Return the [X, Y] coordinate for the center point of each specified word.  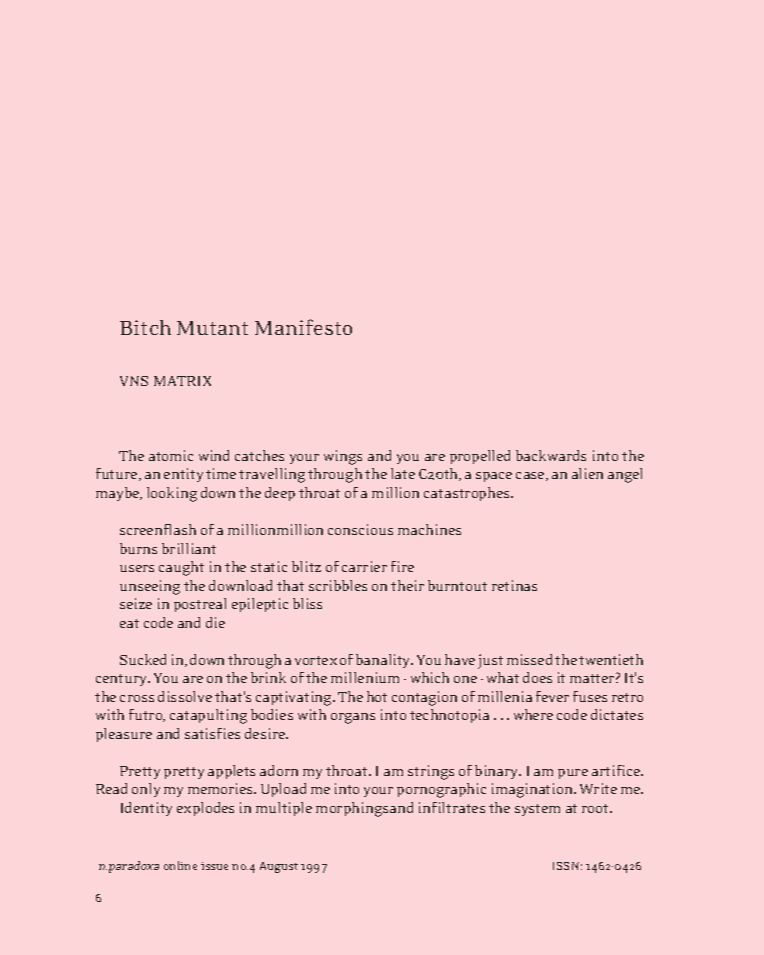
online [180, 865]
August [279, 867]
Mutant [212, 328]
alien [587, 473]
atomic [171, 455]
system [537, 810]
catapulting [208, 716]
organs [353, 718]
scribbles [338, 585]
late [403, 473]
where [533, 714]
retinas [514, 585]
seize [136, 603]
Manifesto [303, 327]
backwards [551, 455]
